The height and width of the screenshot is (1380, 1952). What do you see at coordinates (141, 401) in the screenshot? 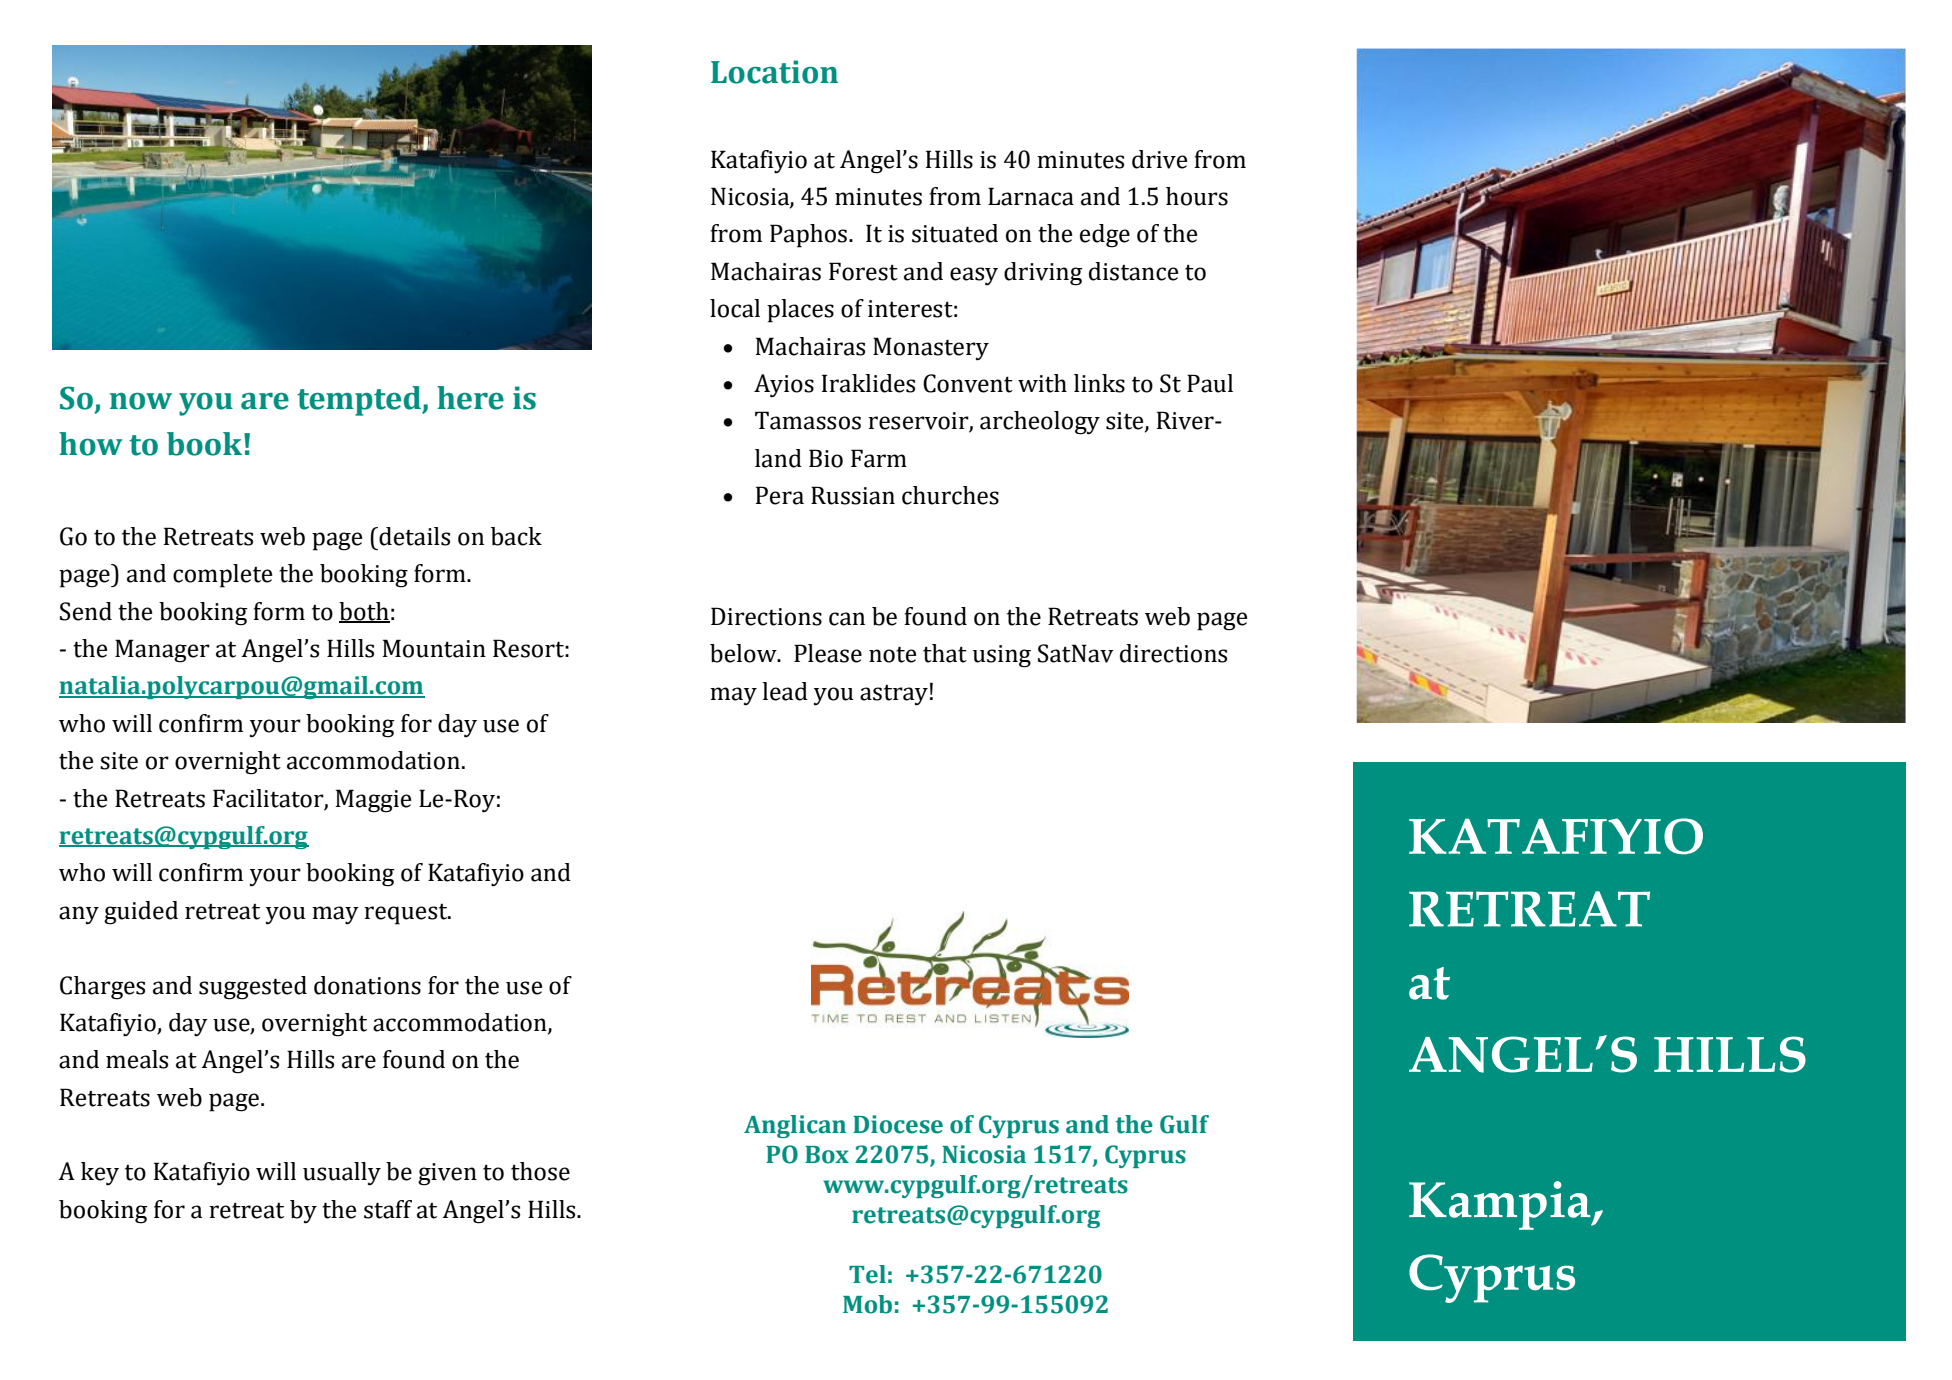
I see `now` at bounding box center [141, 401].
